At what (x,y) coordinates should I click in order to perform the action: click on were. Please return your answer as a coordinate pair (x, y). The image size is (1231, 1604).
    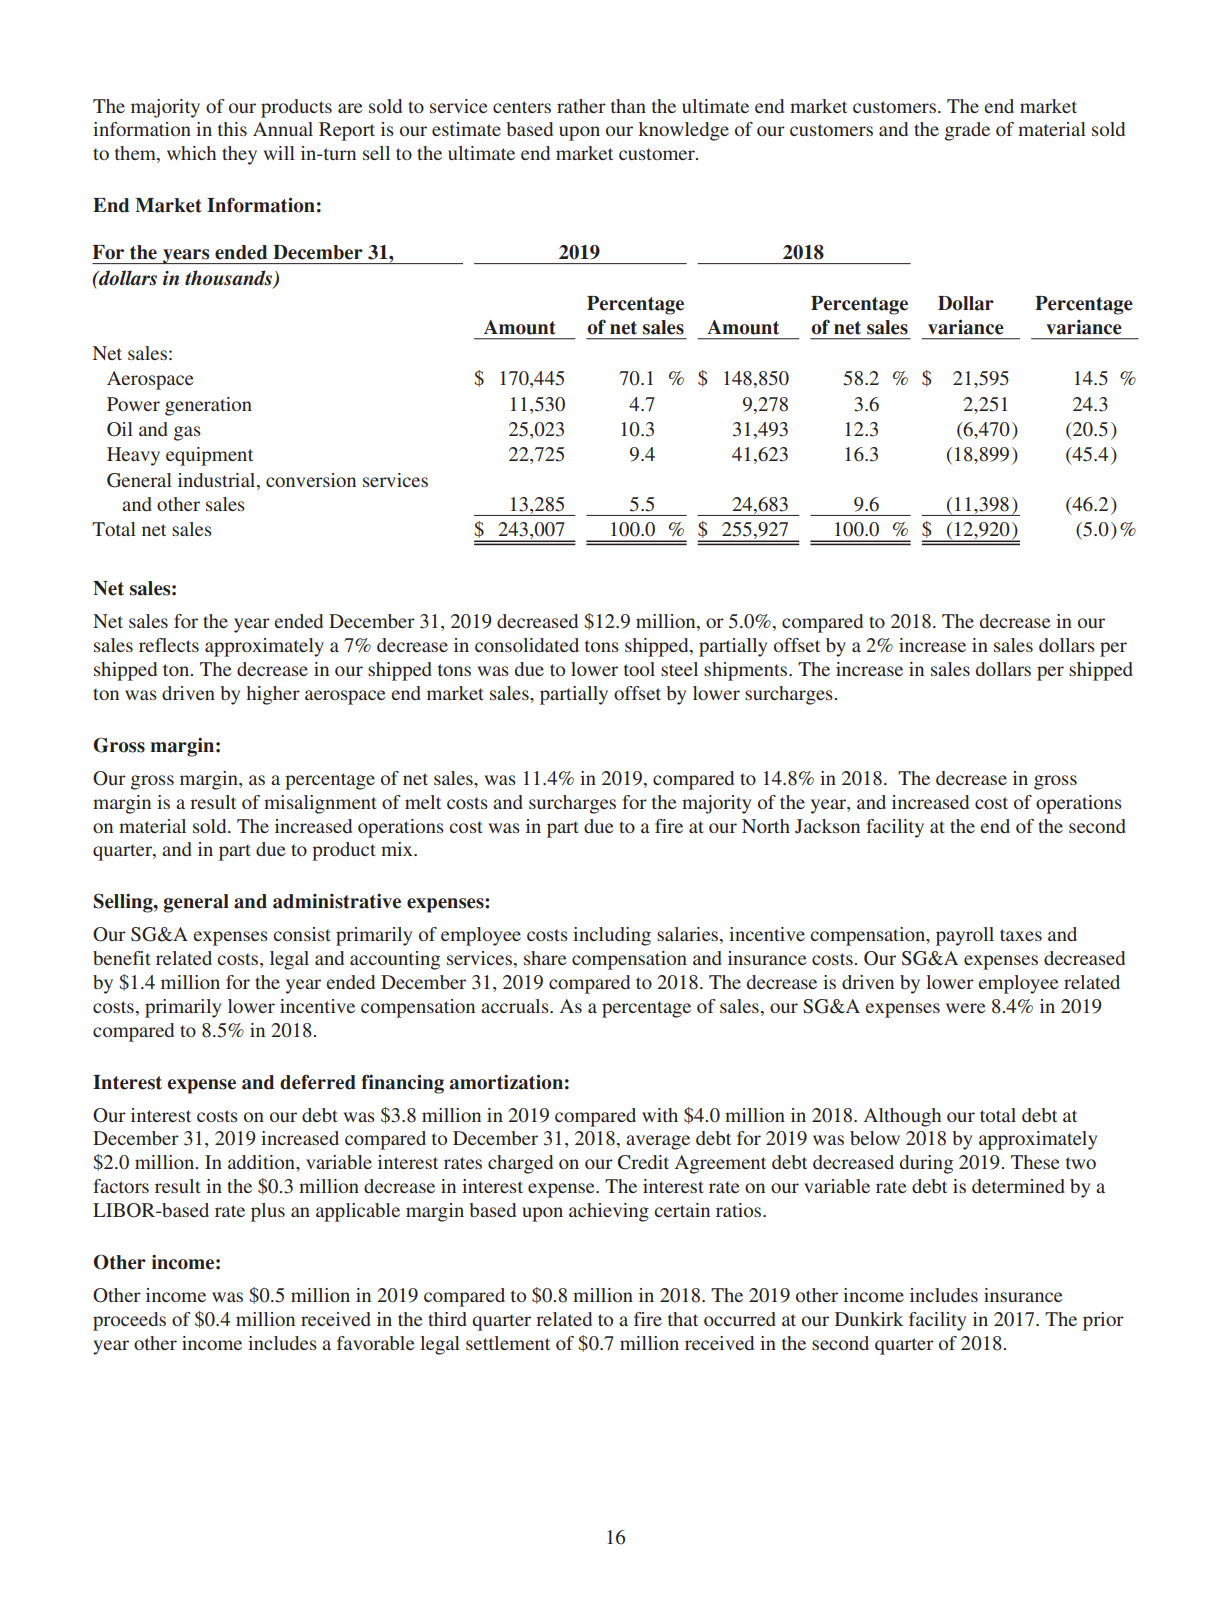
    Looking at the image, I should click on (965, 1008).
